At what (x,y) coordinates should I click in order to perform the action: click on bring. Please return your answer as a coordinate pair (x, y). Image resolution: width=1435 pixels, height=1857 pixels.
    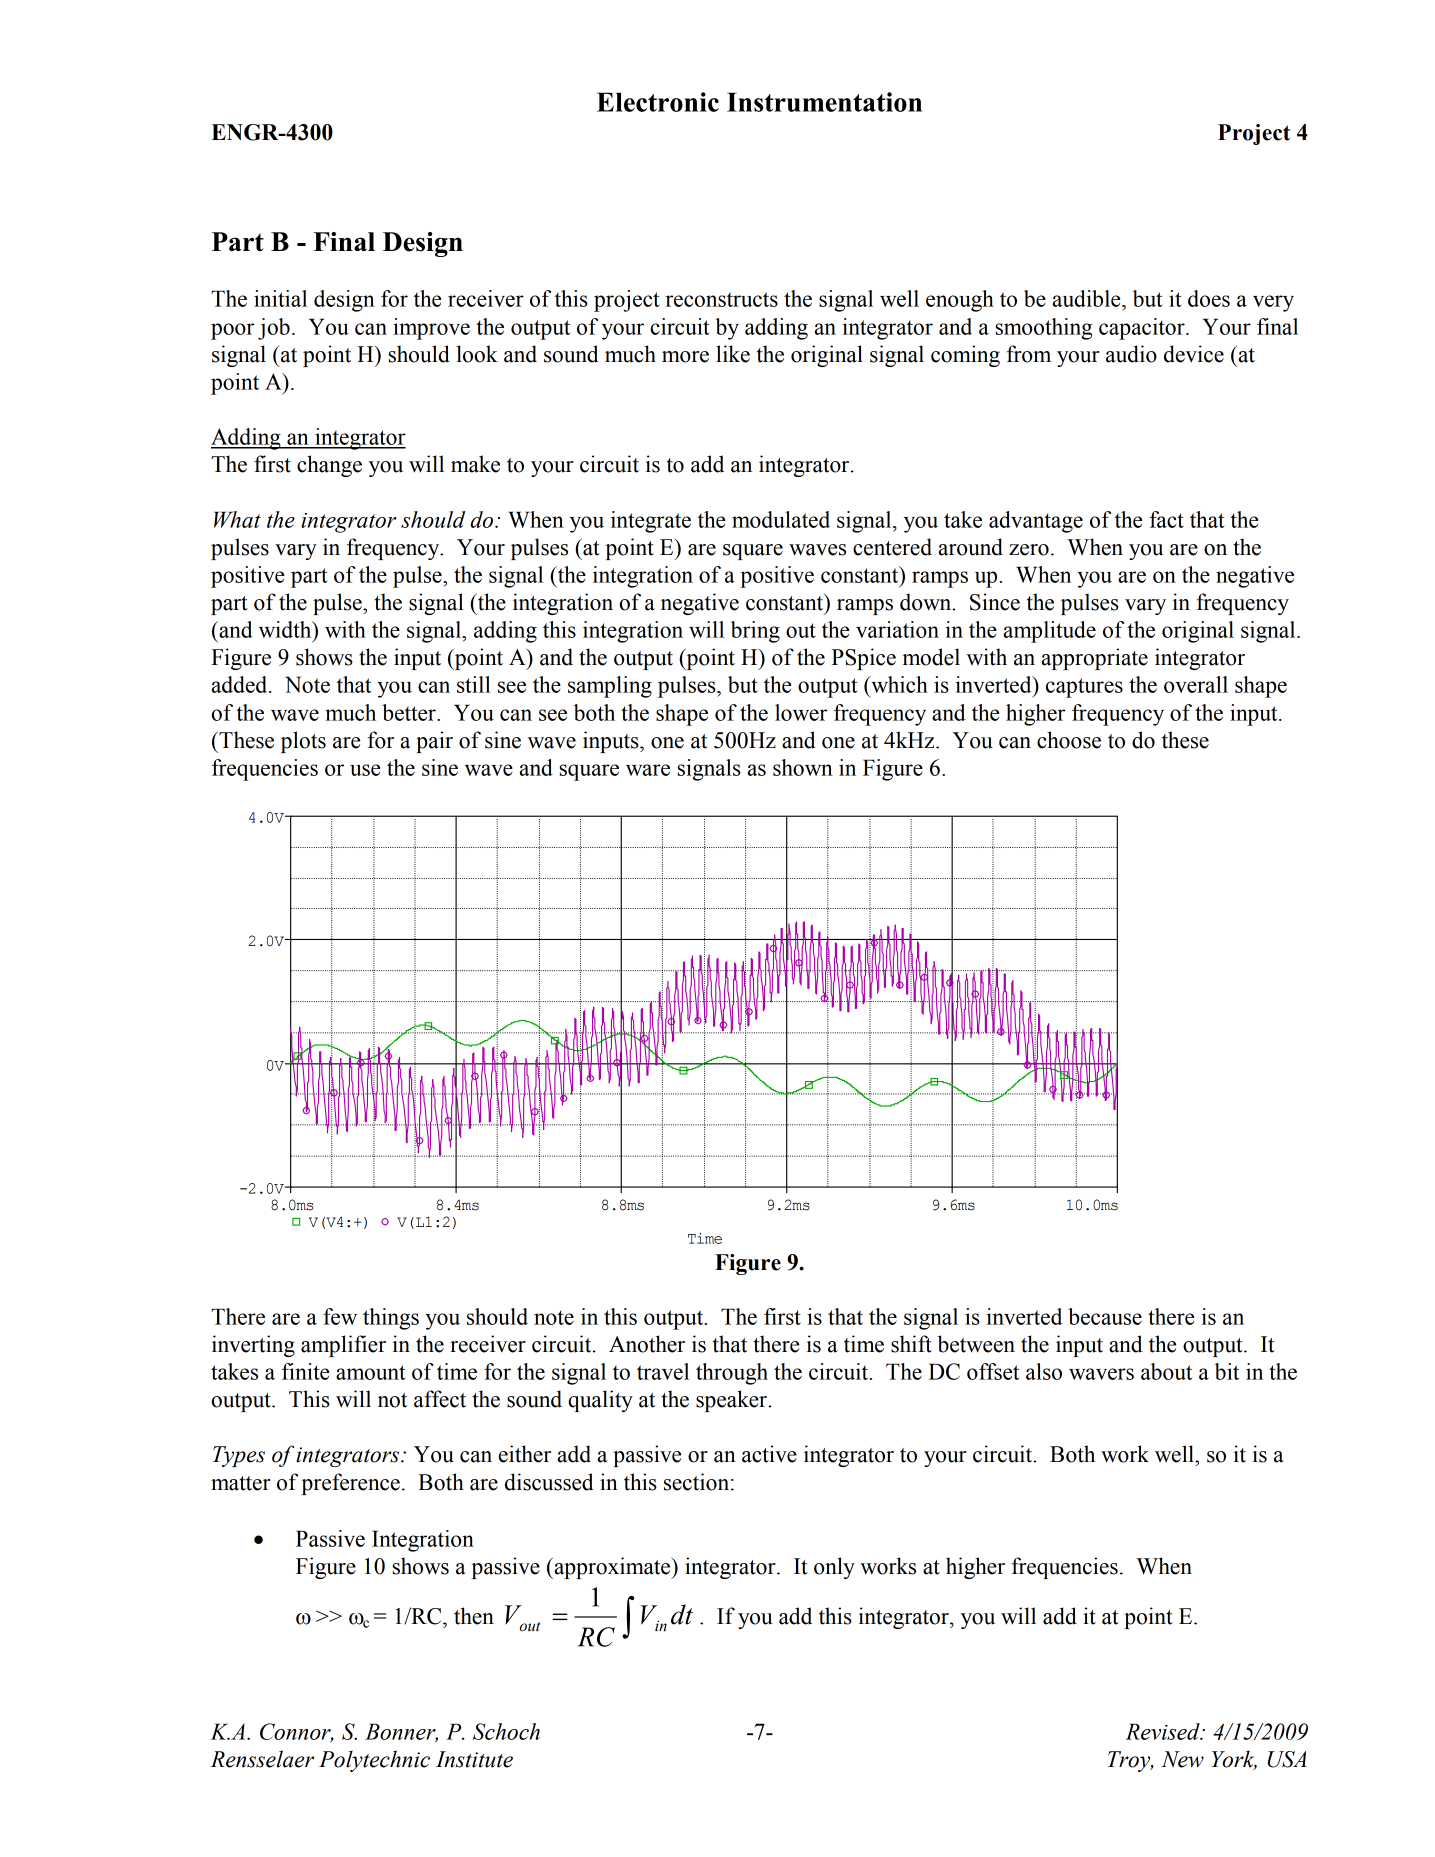
    Looking at the image, I should click on (755, 632).
